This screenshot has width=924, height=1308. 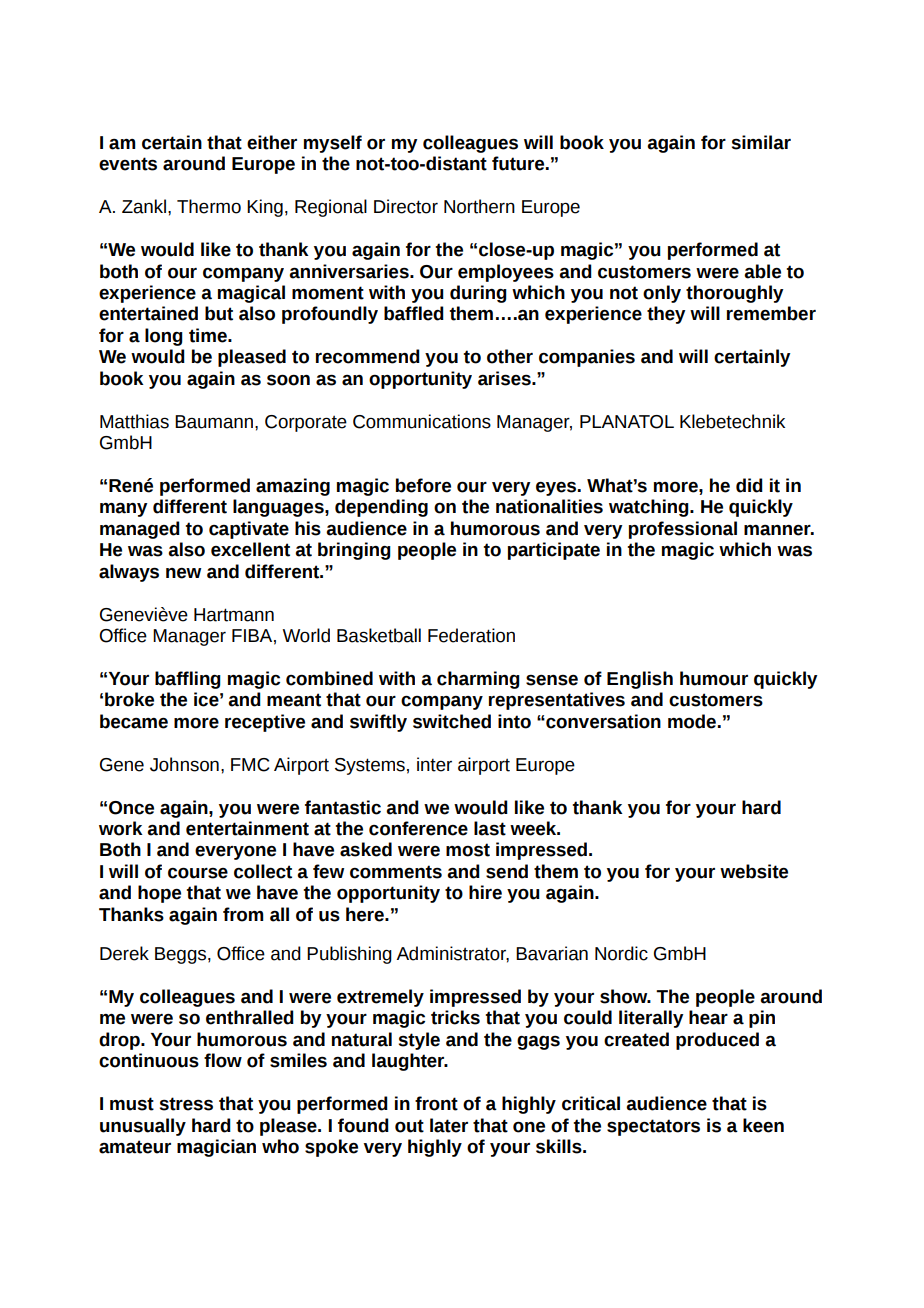 I want to click on Northern, so click(x=479, y=206).
